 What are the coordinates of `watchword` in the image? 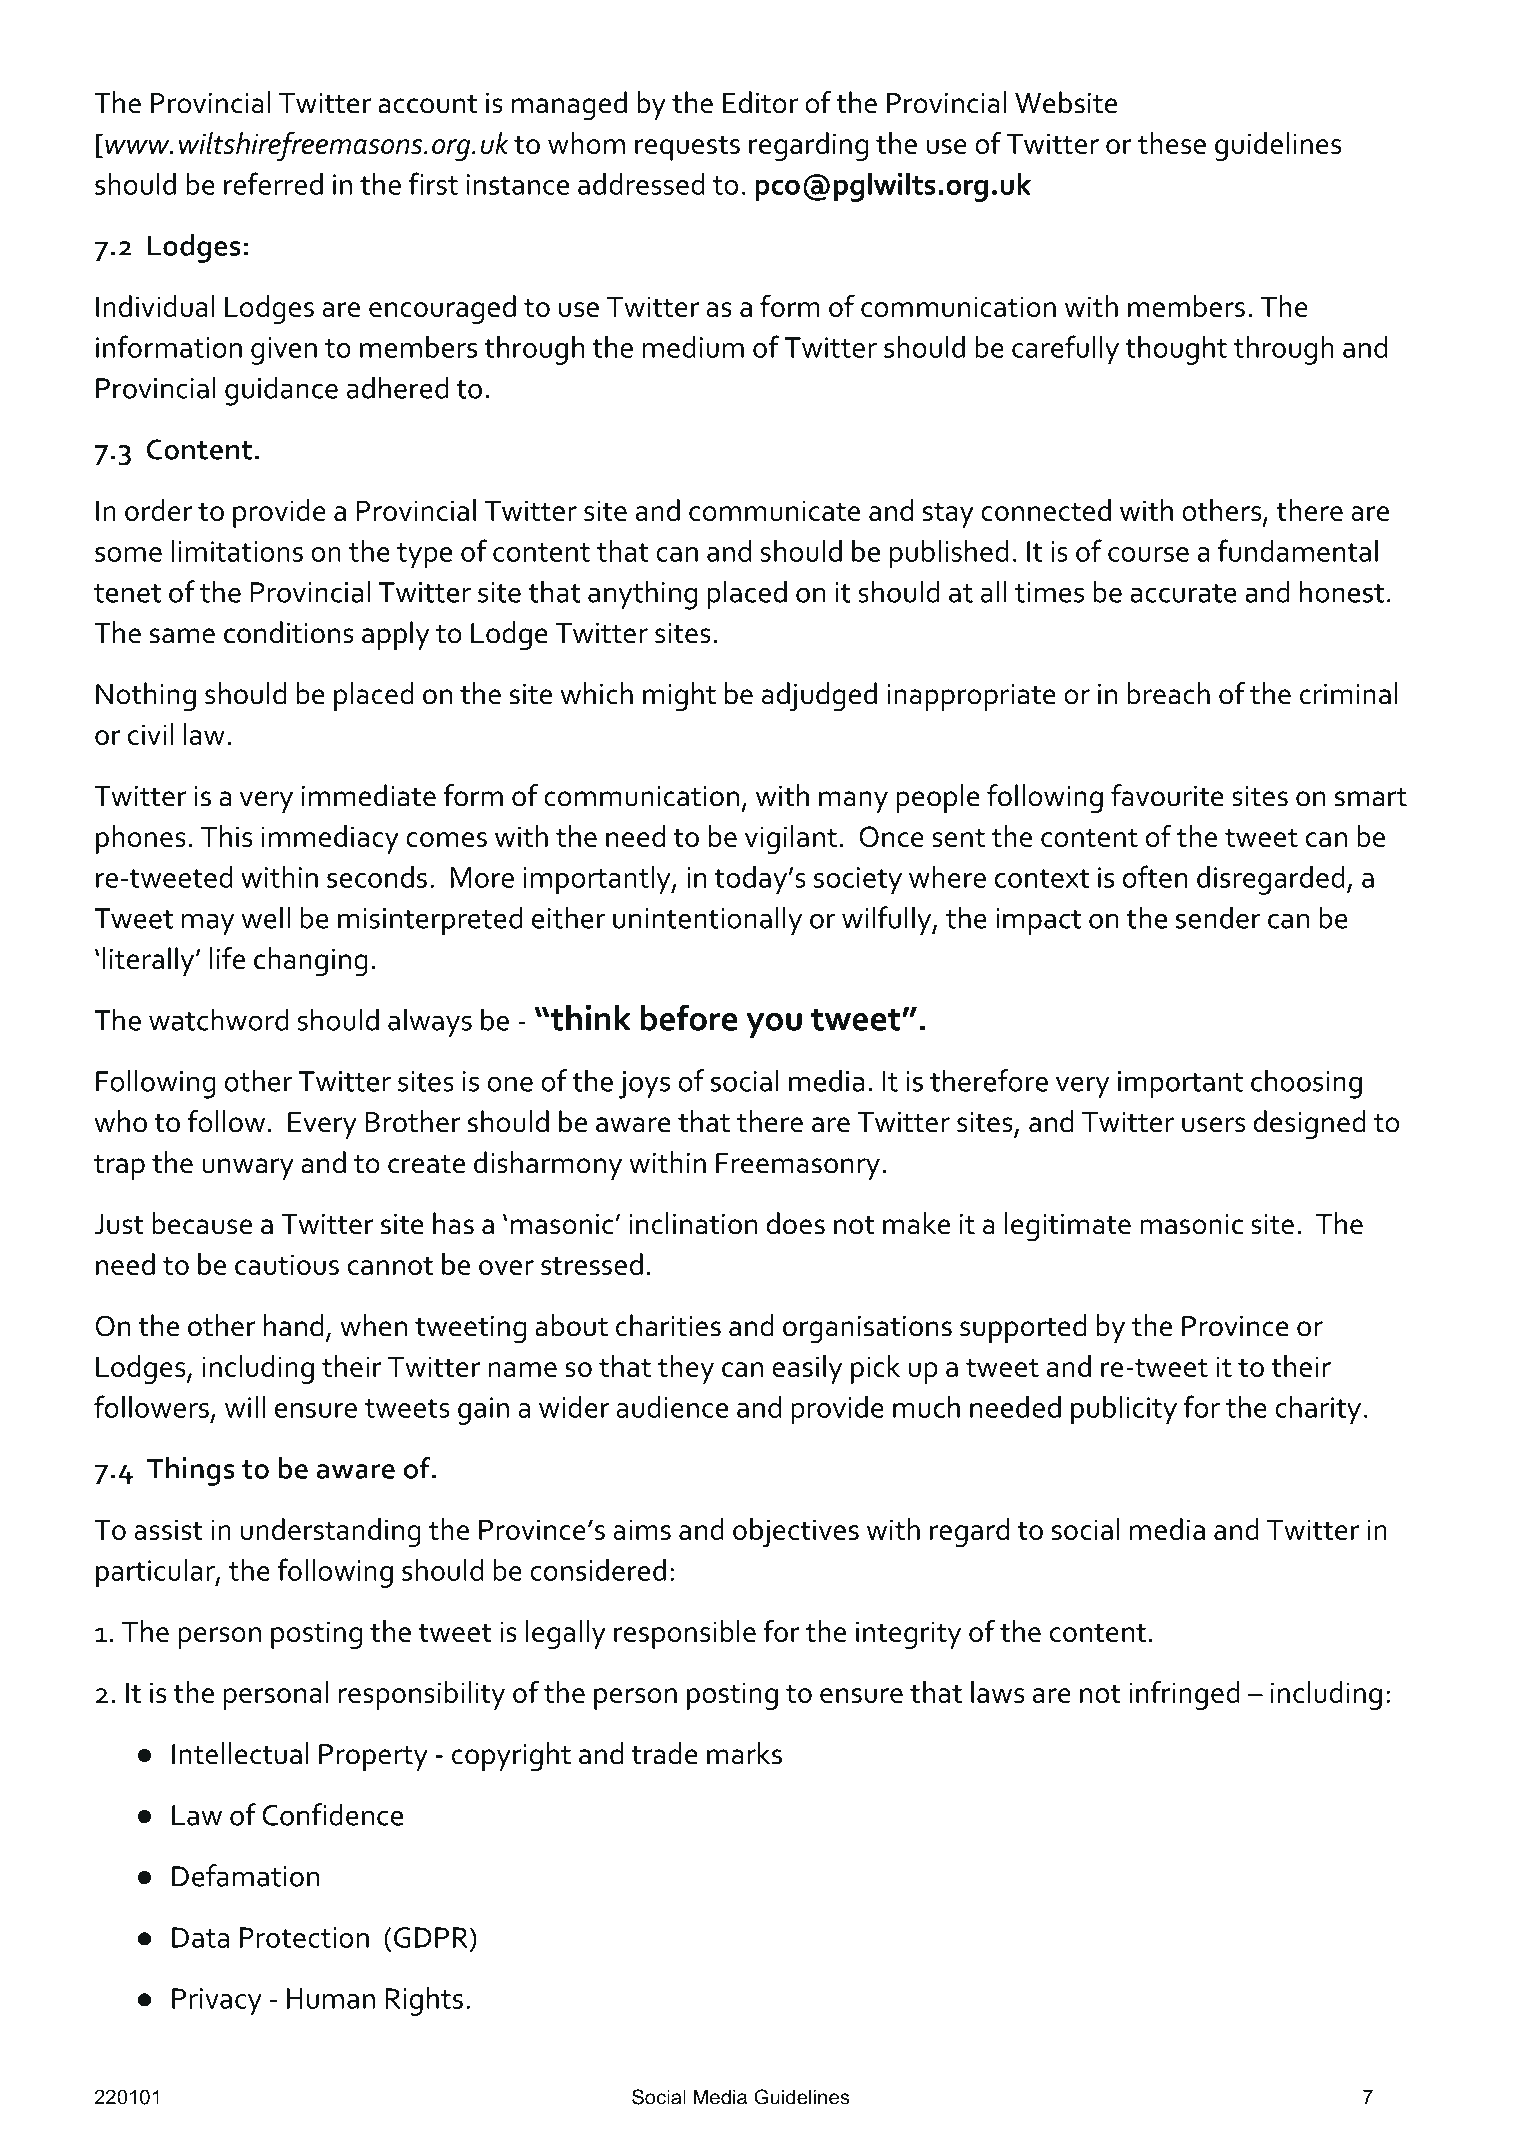 It's located at (218, 1019).
